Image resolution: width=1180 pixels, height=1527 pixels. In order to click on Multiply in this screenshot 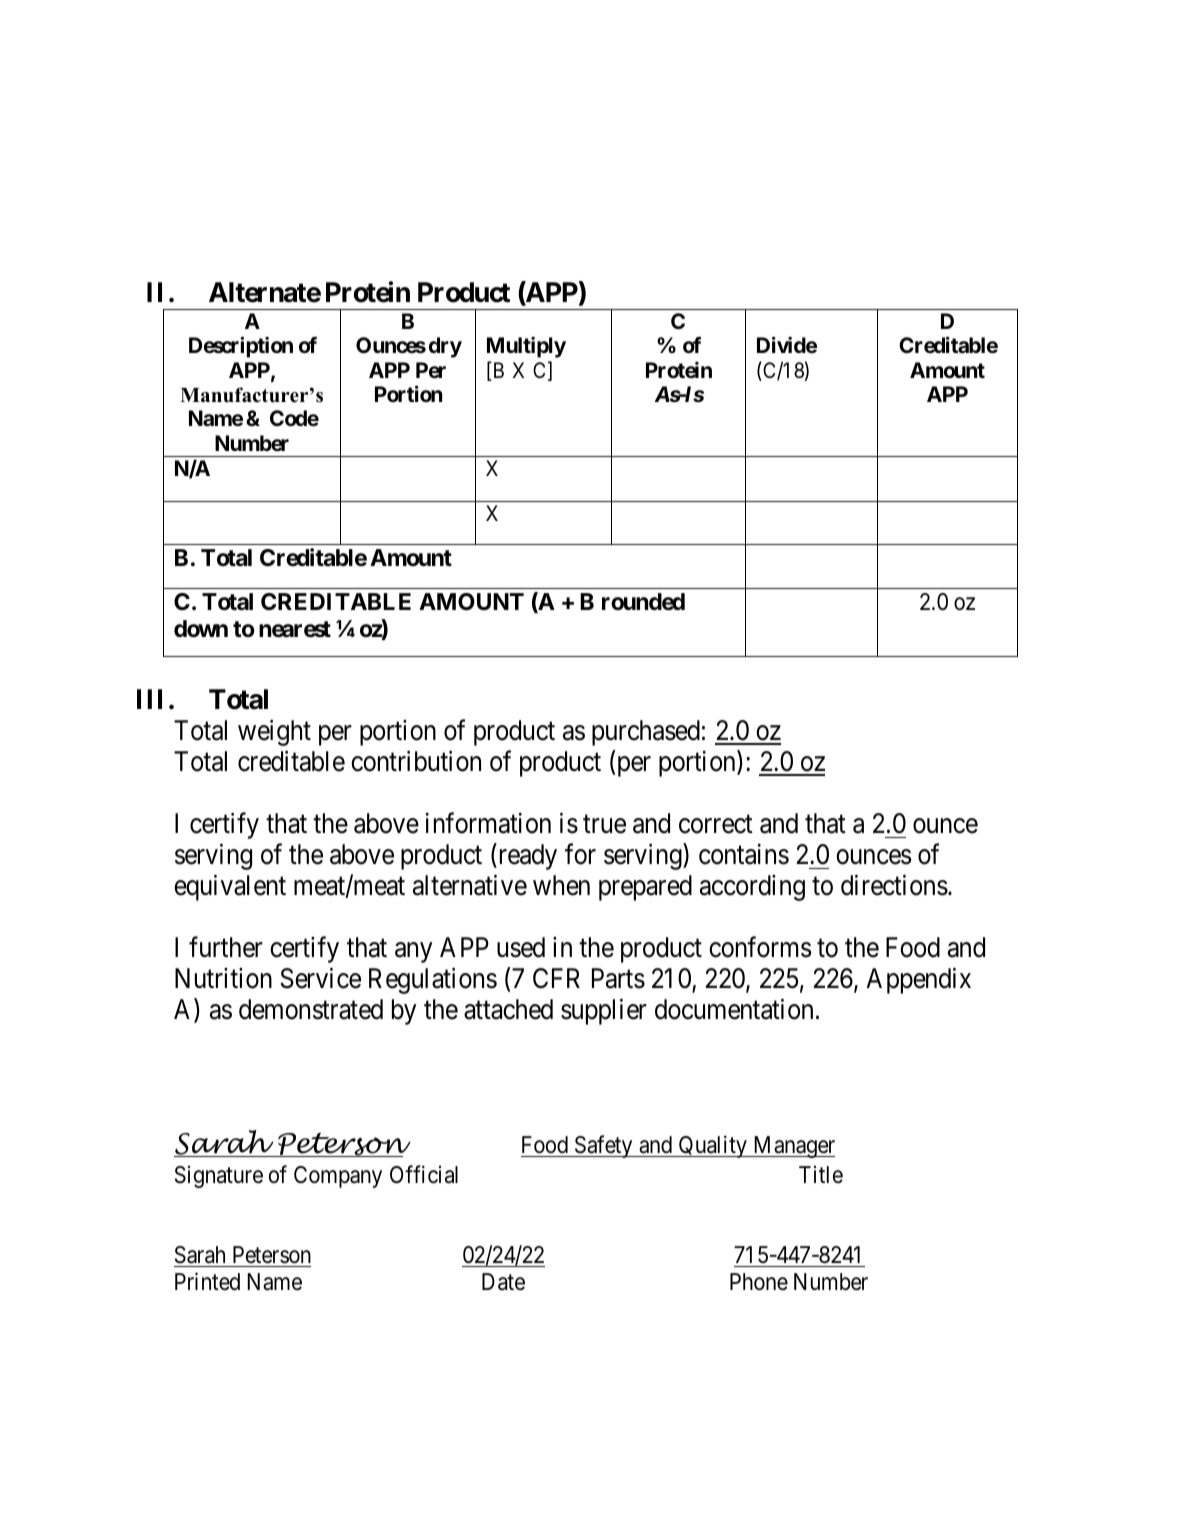, I will do `click(526, 347)`.
